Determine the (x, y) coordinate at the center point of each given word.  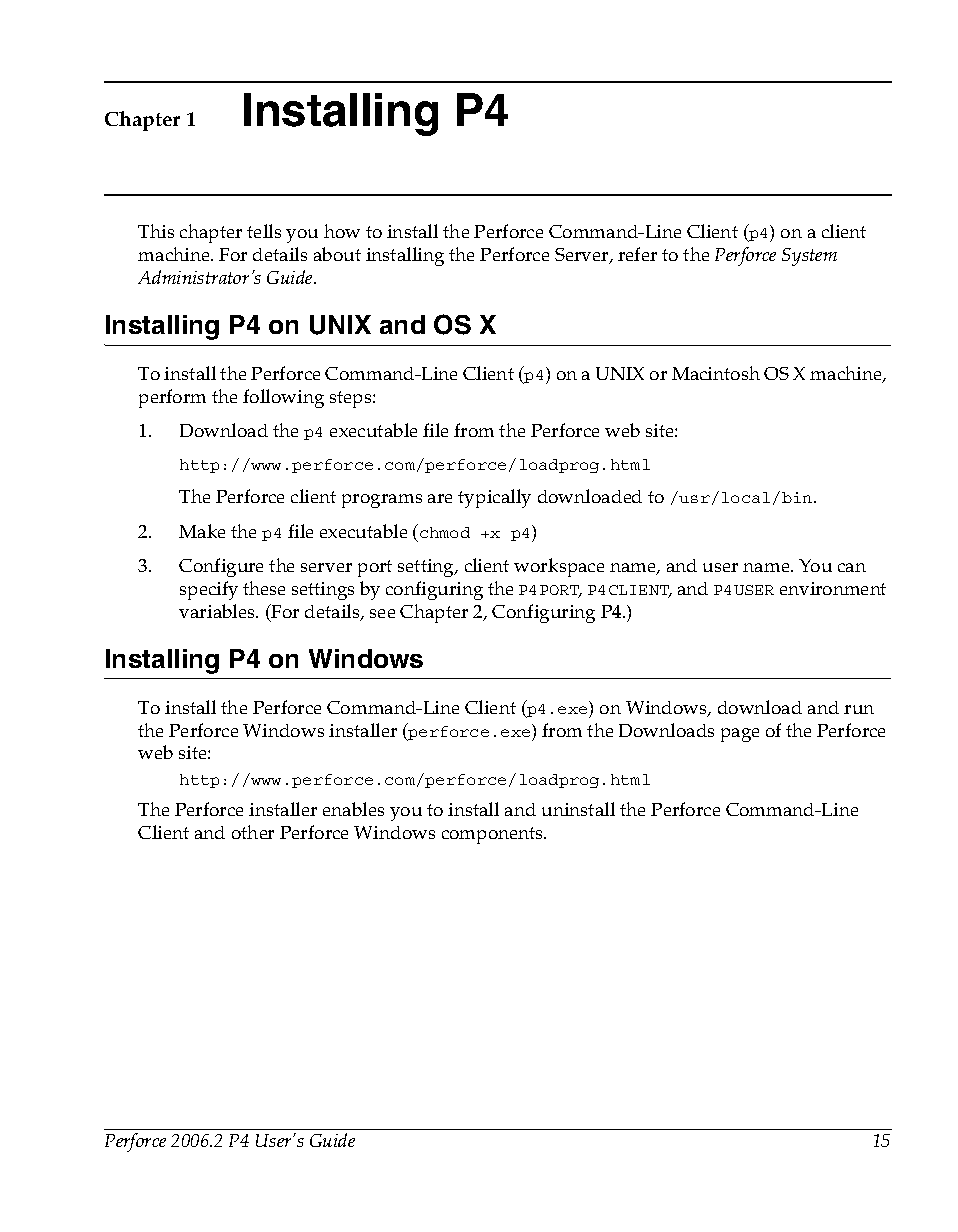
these (264, 588)
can (852, 567)
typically (494, 498)
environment (833, 588)
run (859, 709)
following (283, 398)
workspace (559, 567)
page (740, 735)
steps (352, 399)
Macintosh (716, 373)
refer (637, 254)
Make (202, 531)
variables (218, 611)
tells (264, 231)
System (809, 257)
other (253, 832)
